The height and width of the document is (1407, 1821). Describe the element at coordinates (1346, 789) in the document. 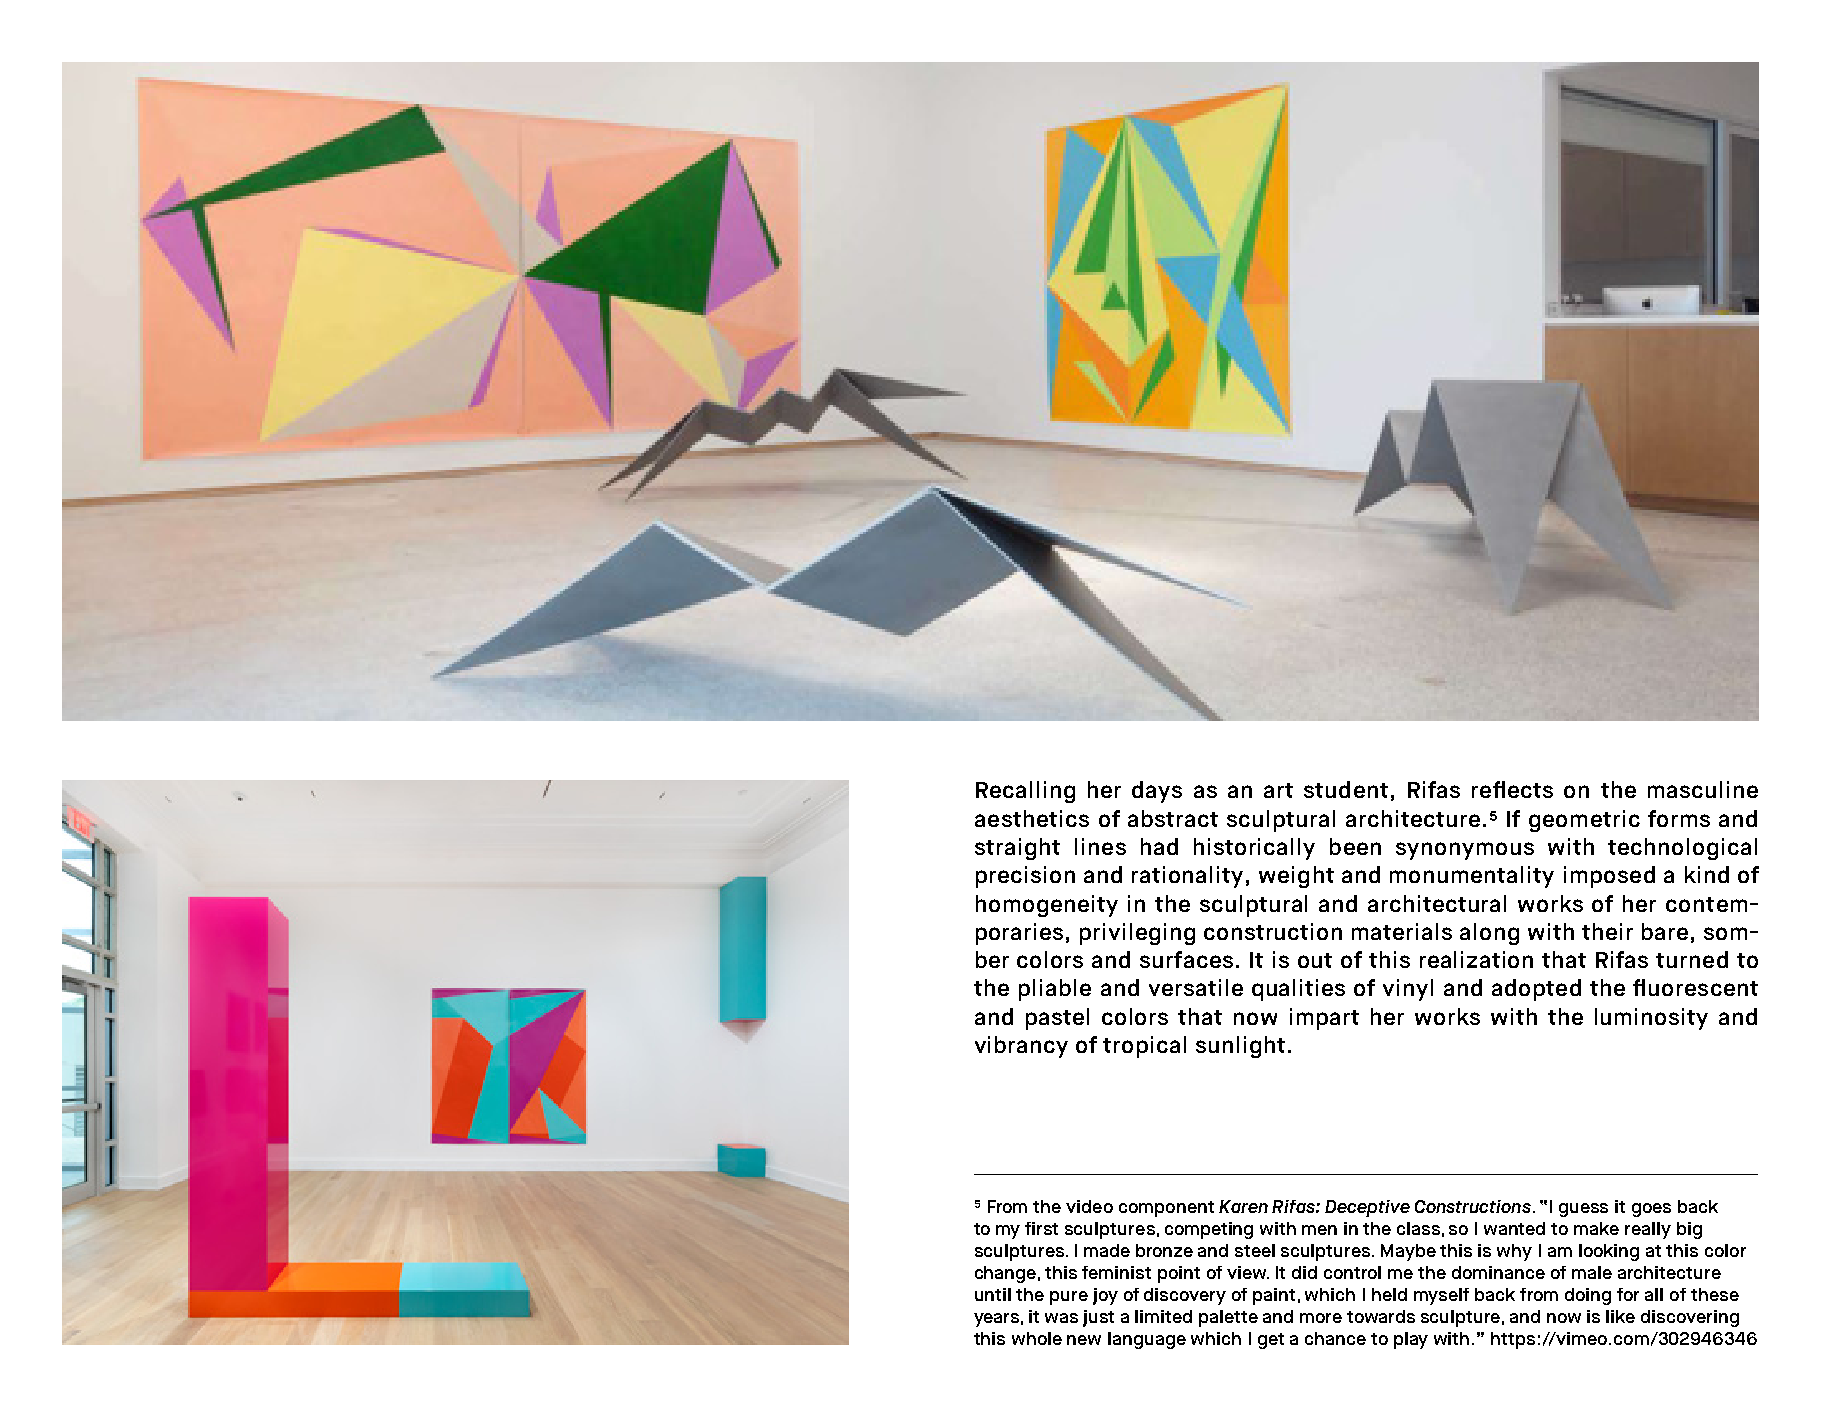

I see `student` at that location.
